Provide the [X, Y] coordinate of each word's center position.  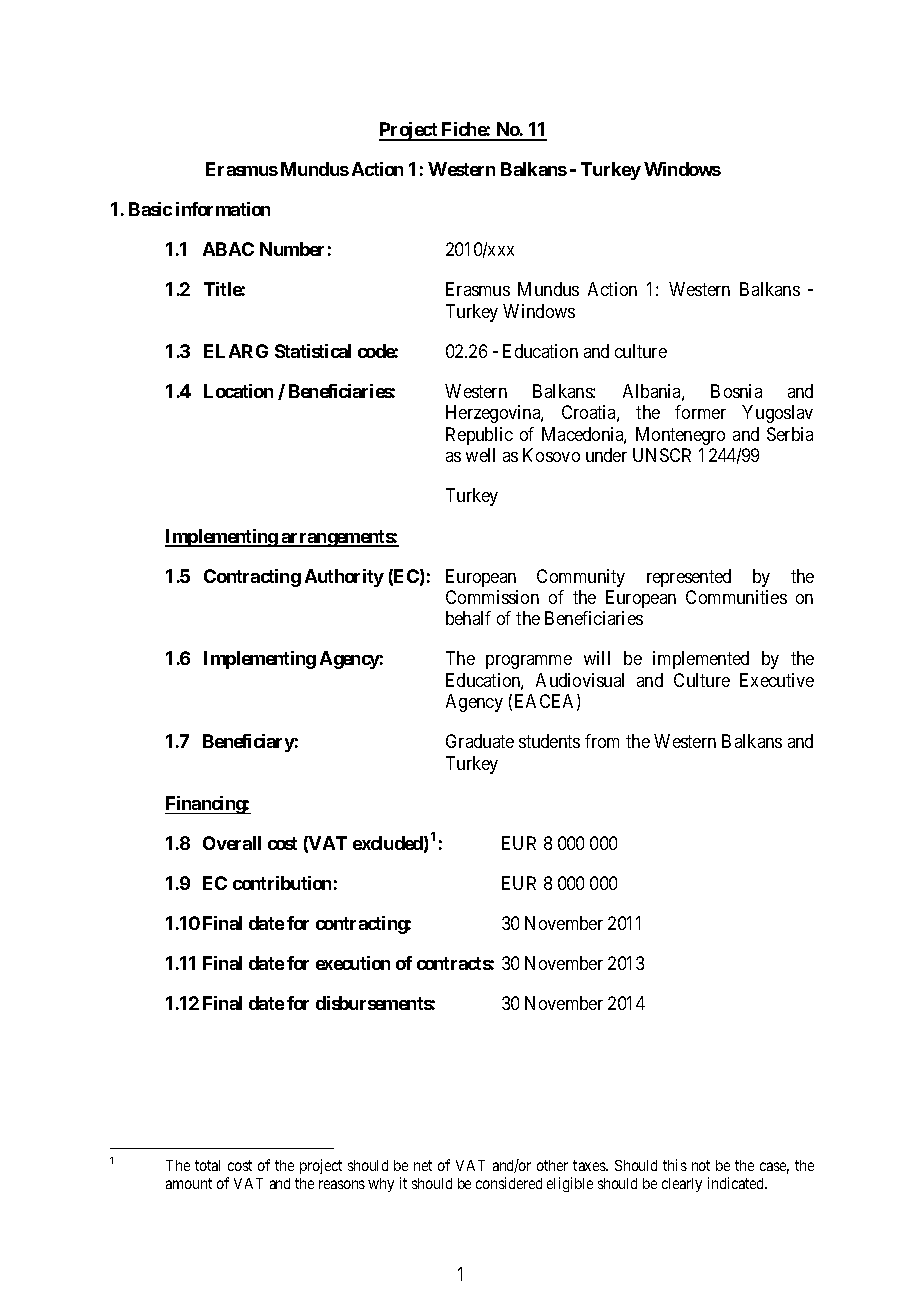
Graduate [480, 741]
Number [292, 249]
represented [689, 578]
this [675, 1165]
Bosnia [736, 391]
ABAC [228, 249]
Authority [344, 578]
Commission [492, 597]
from [602, 741]
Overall [232, 843]
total [207, 1165]
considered [509, 1183]
